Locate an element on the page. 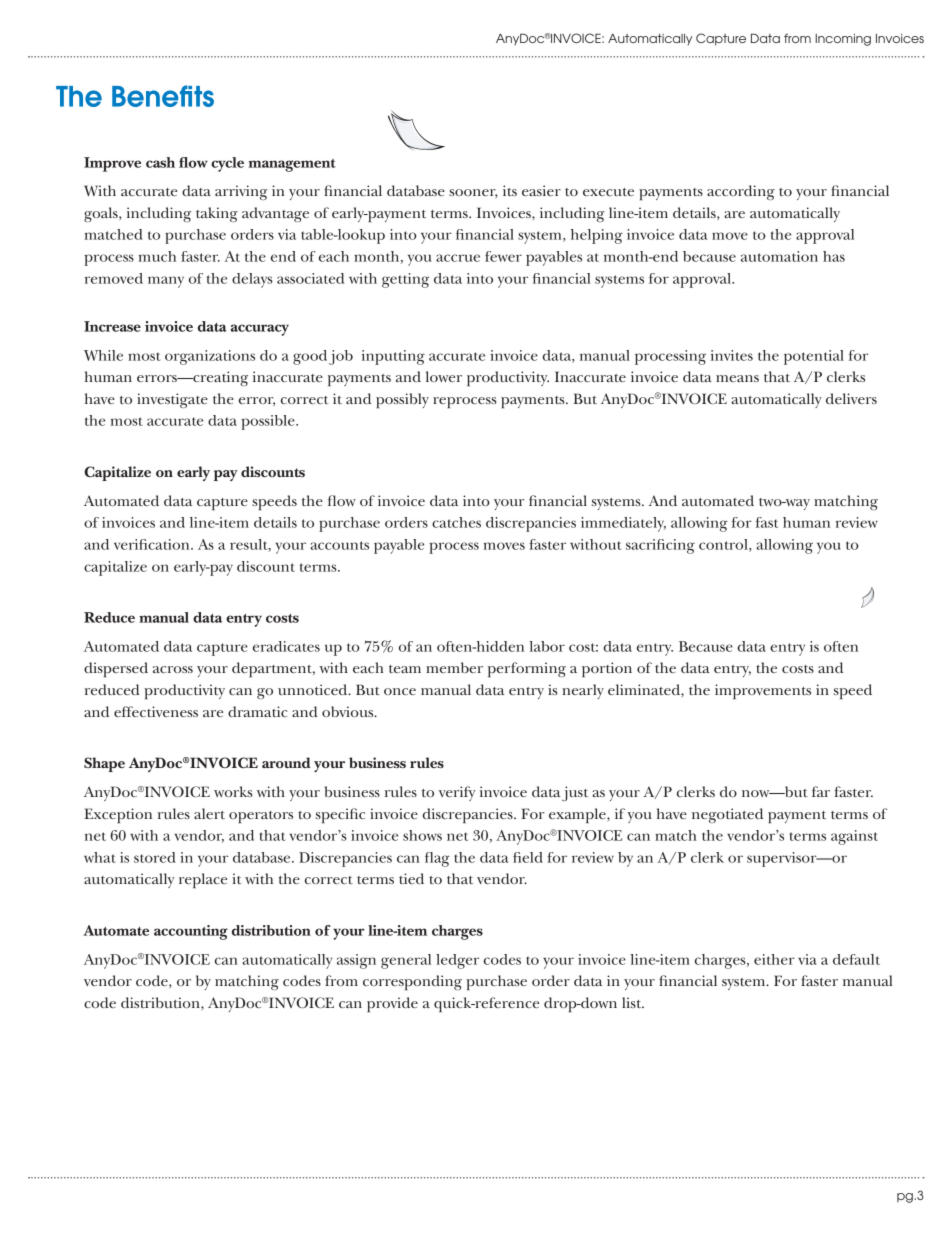  accounting is located at coordinates (191, 932).
